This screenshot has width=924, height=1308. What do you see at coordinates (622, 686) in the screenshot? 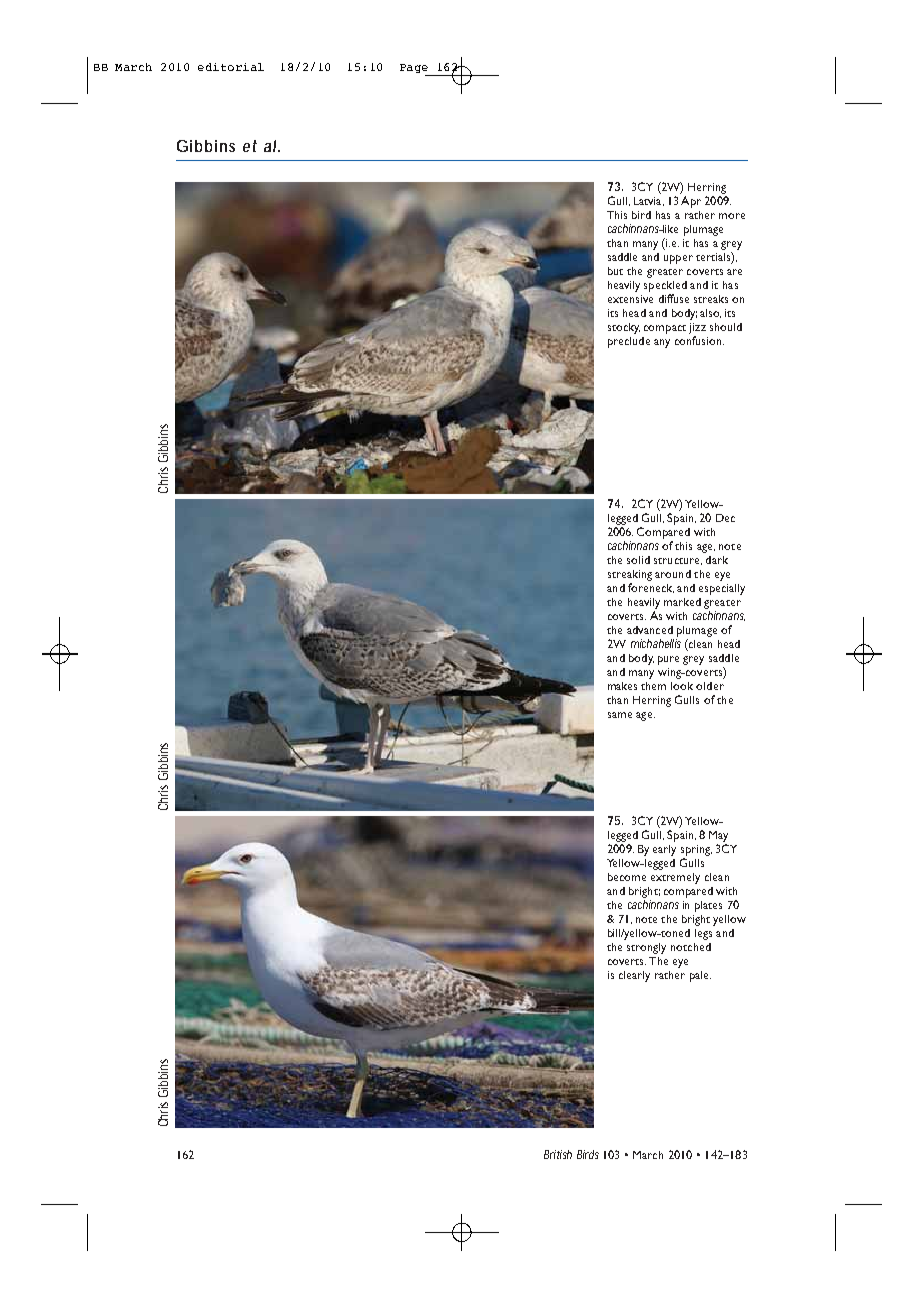
I see `makes` at bounding box center [622, 686].
